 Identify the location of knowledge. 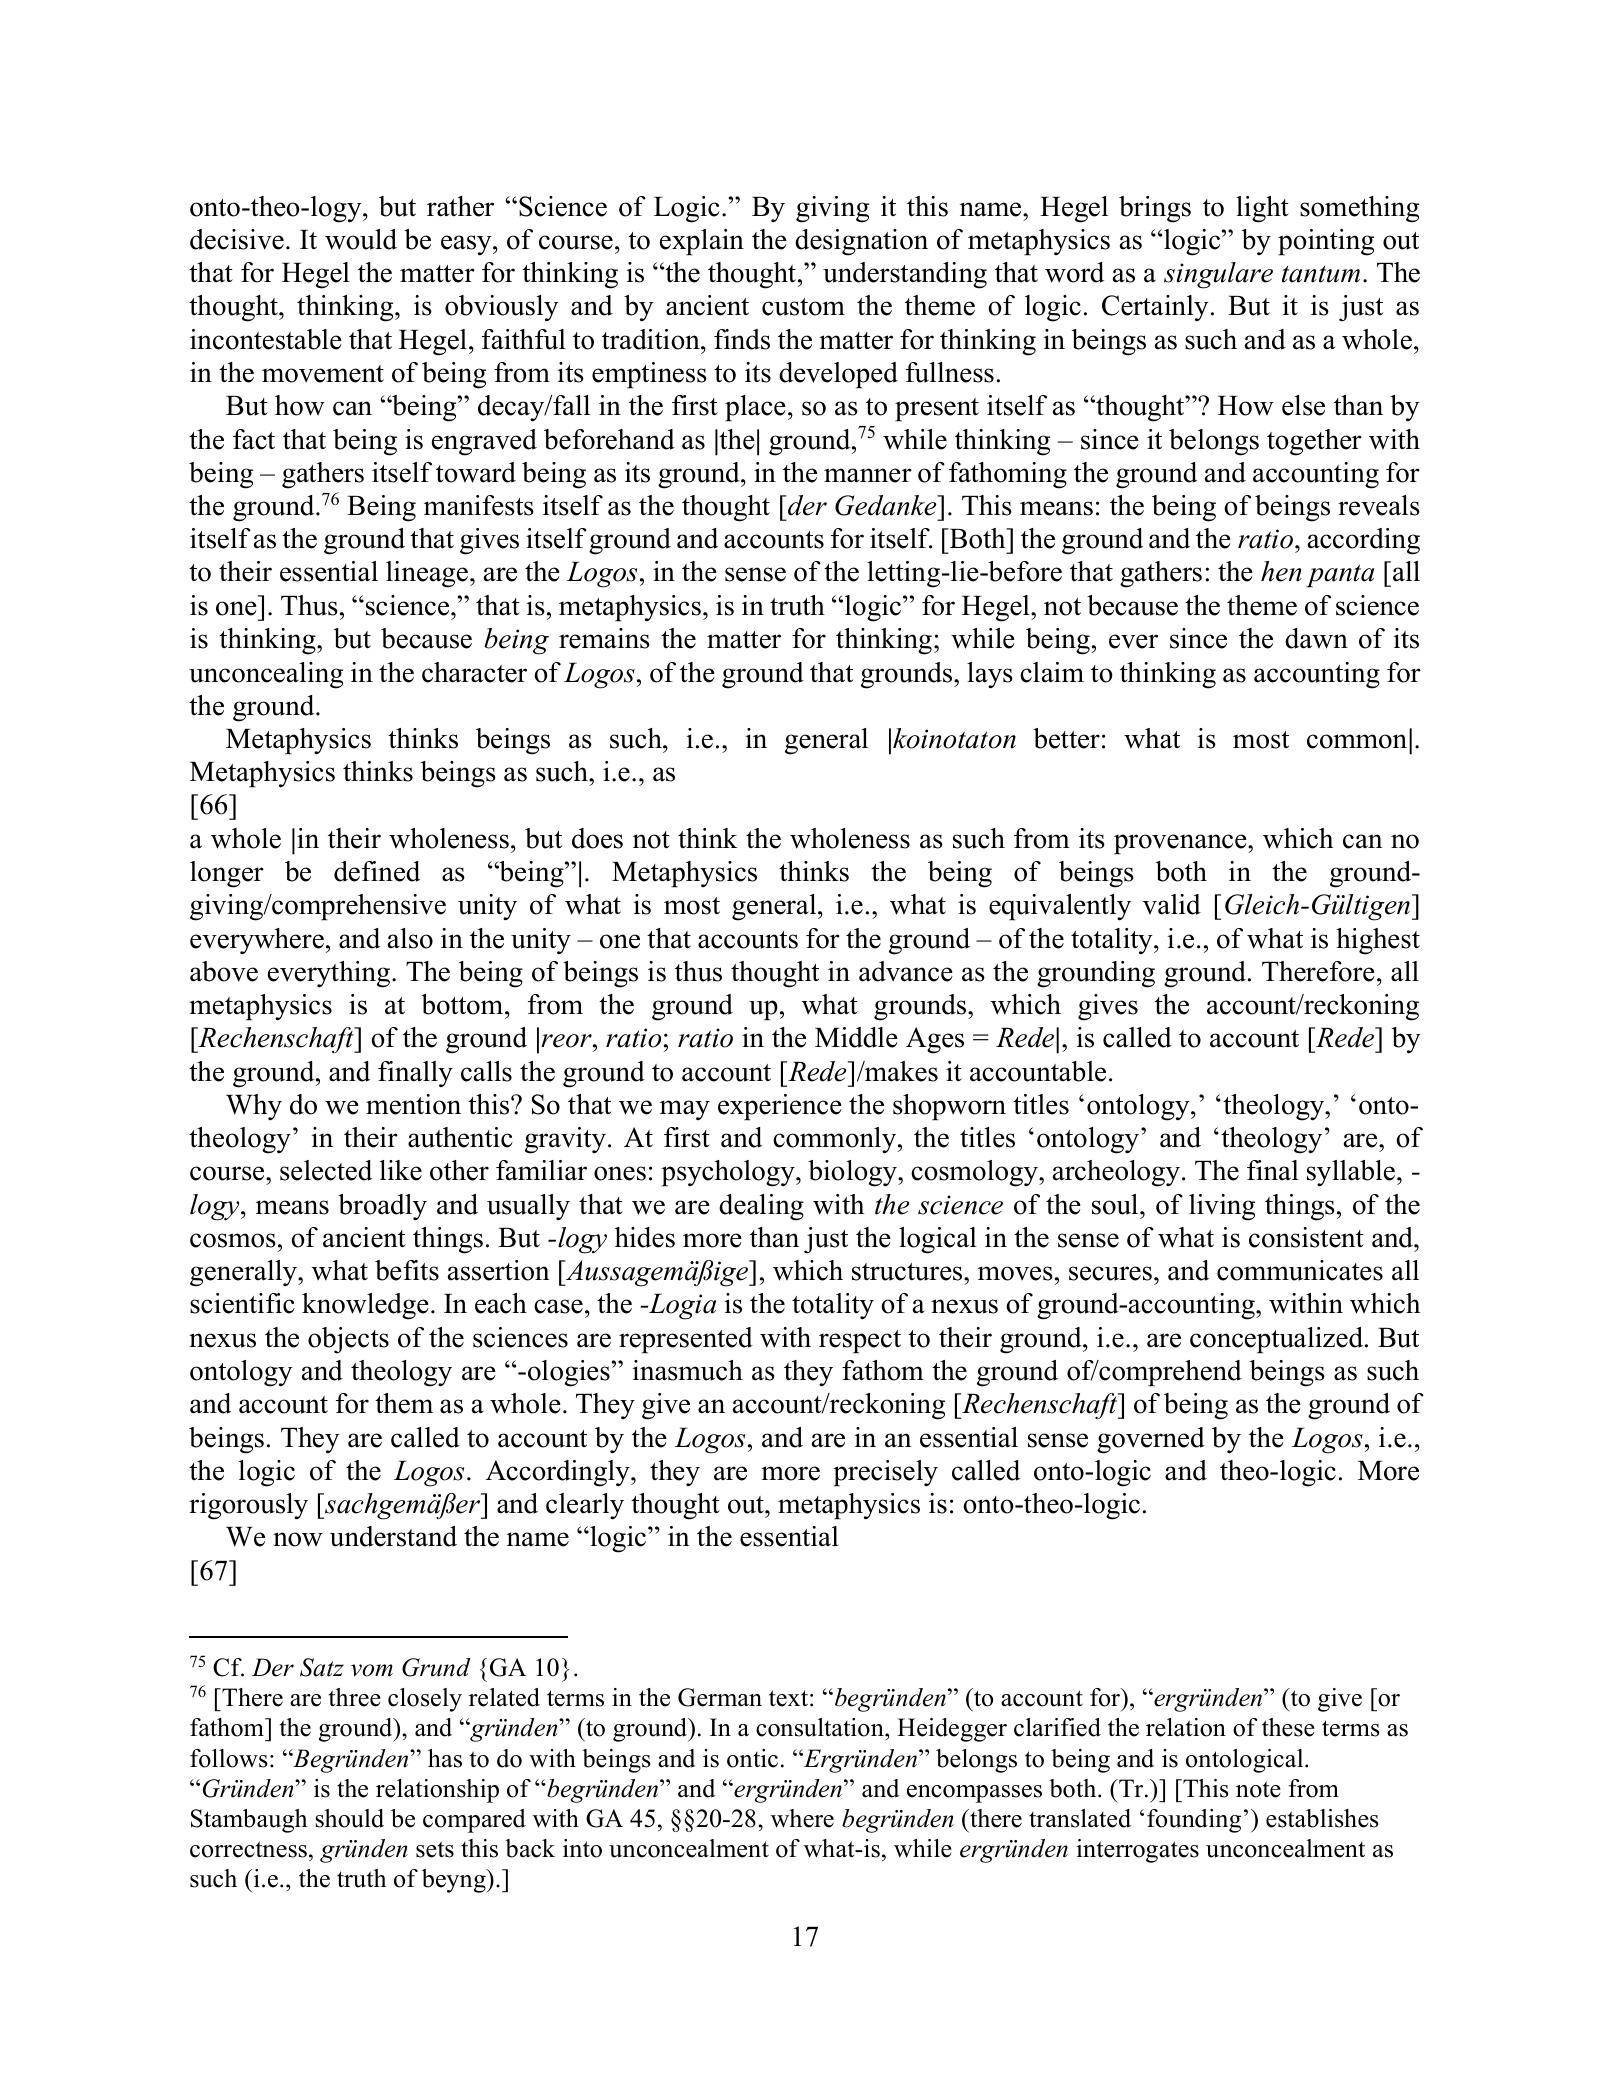
(365, 1306).
